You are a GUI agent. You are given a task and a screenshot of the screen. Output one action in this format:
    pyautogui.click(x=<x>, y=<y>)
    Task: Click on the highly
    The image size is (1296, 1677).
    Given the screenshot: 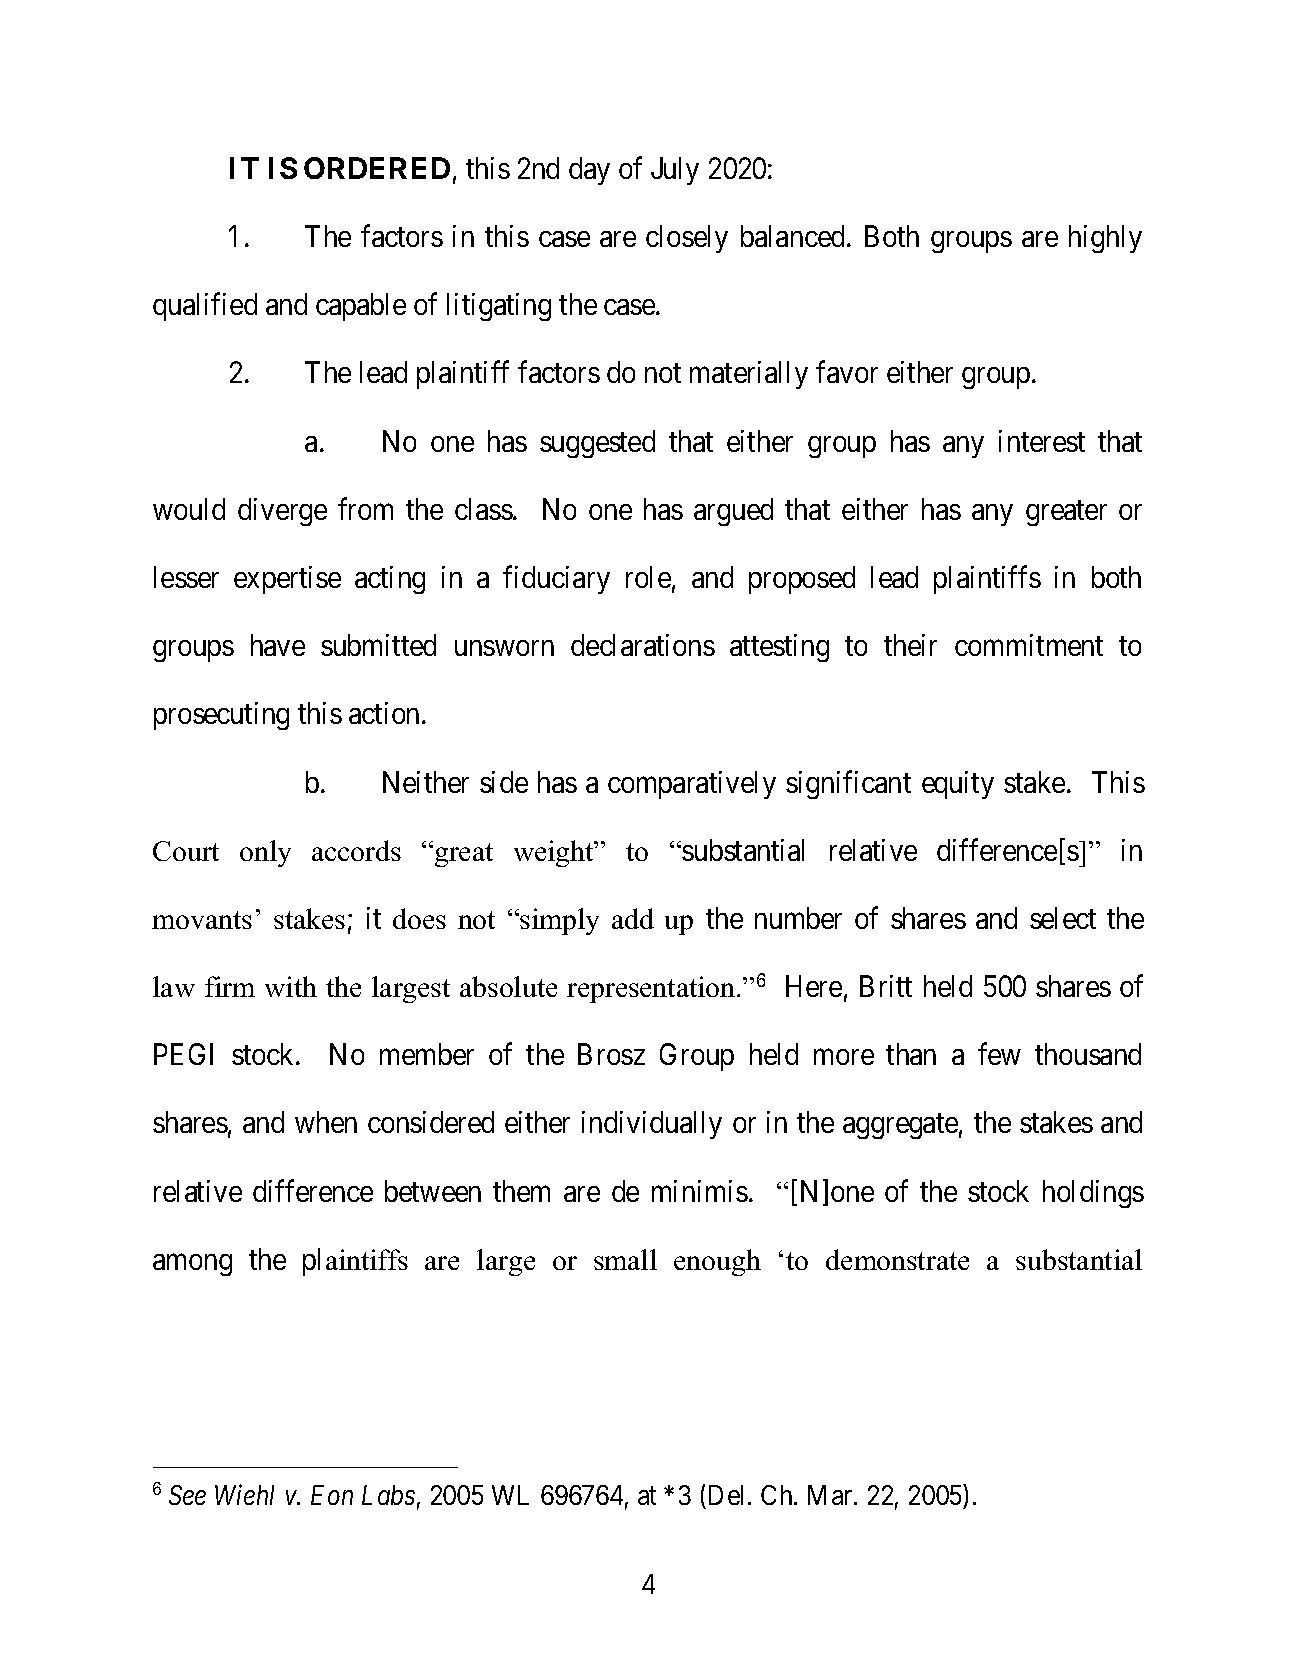 What is the action you would take?
    pyautogui.click(x=1105, y=239)
